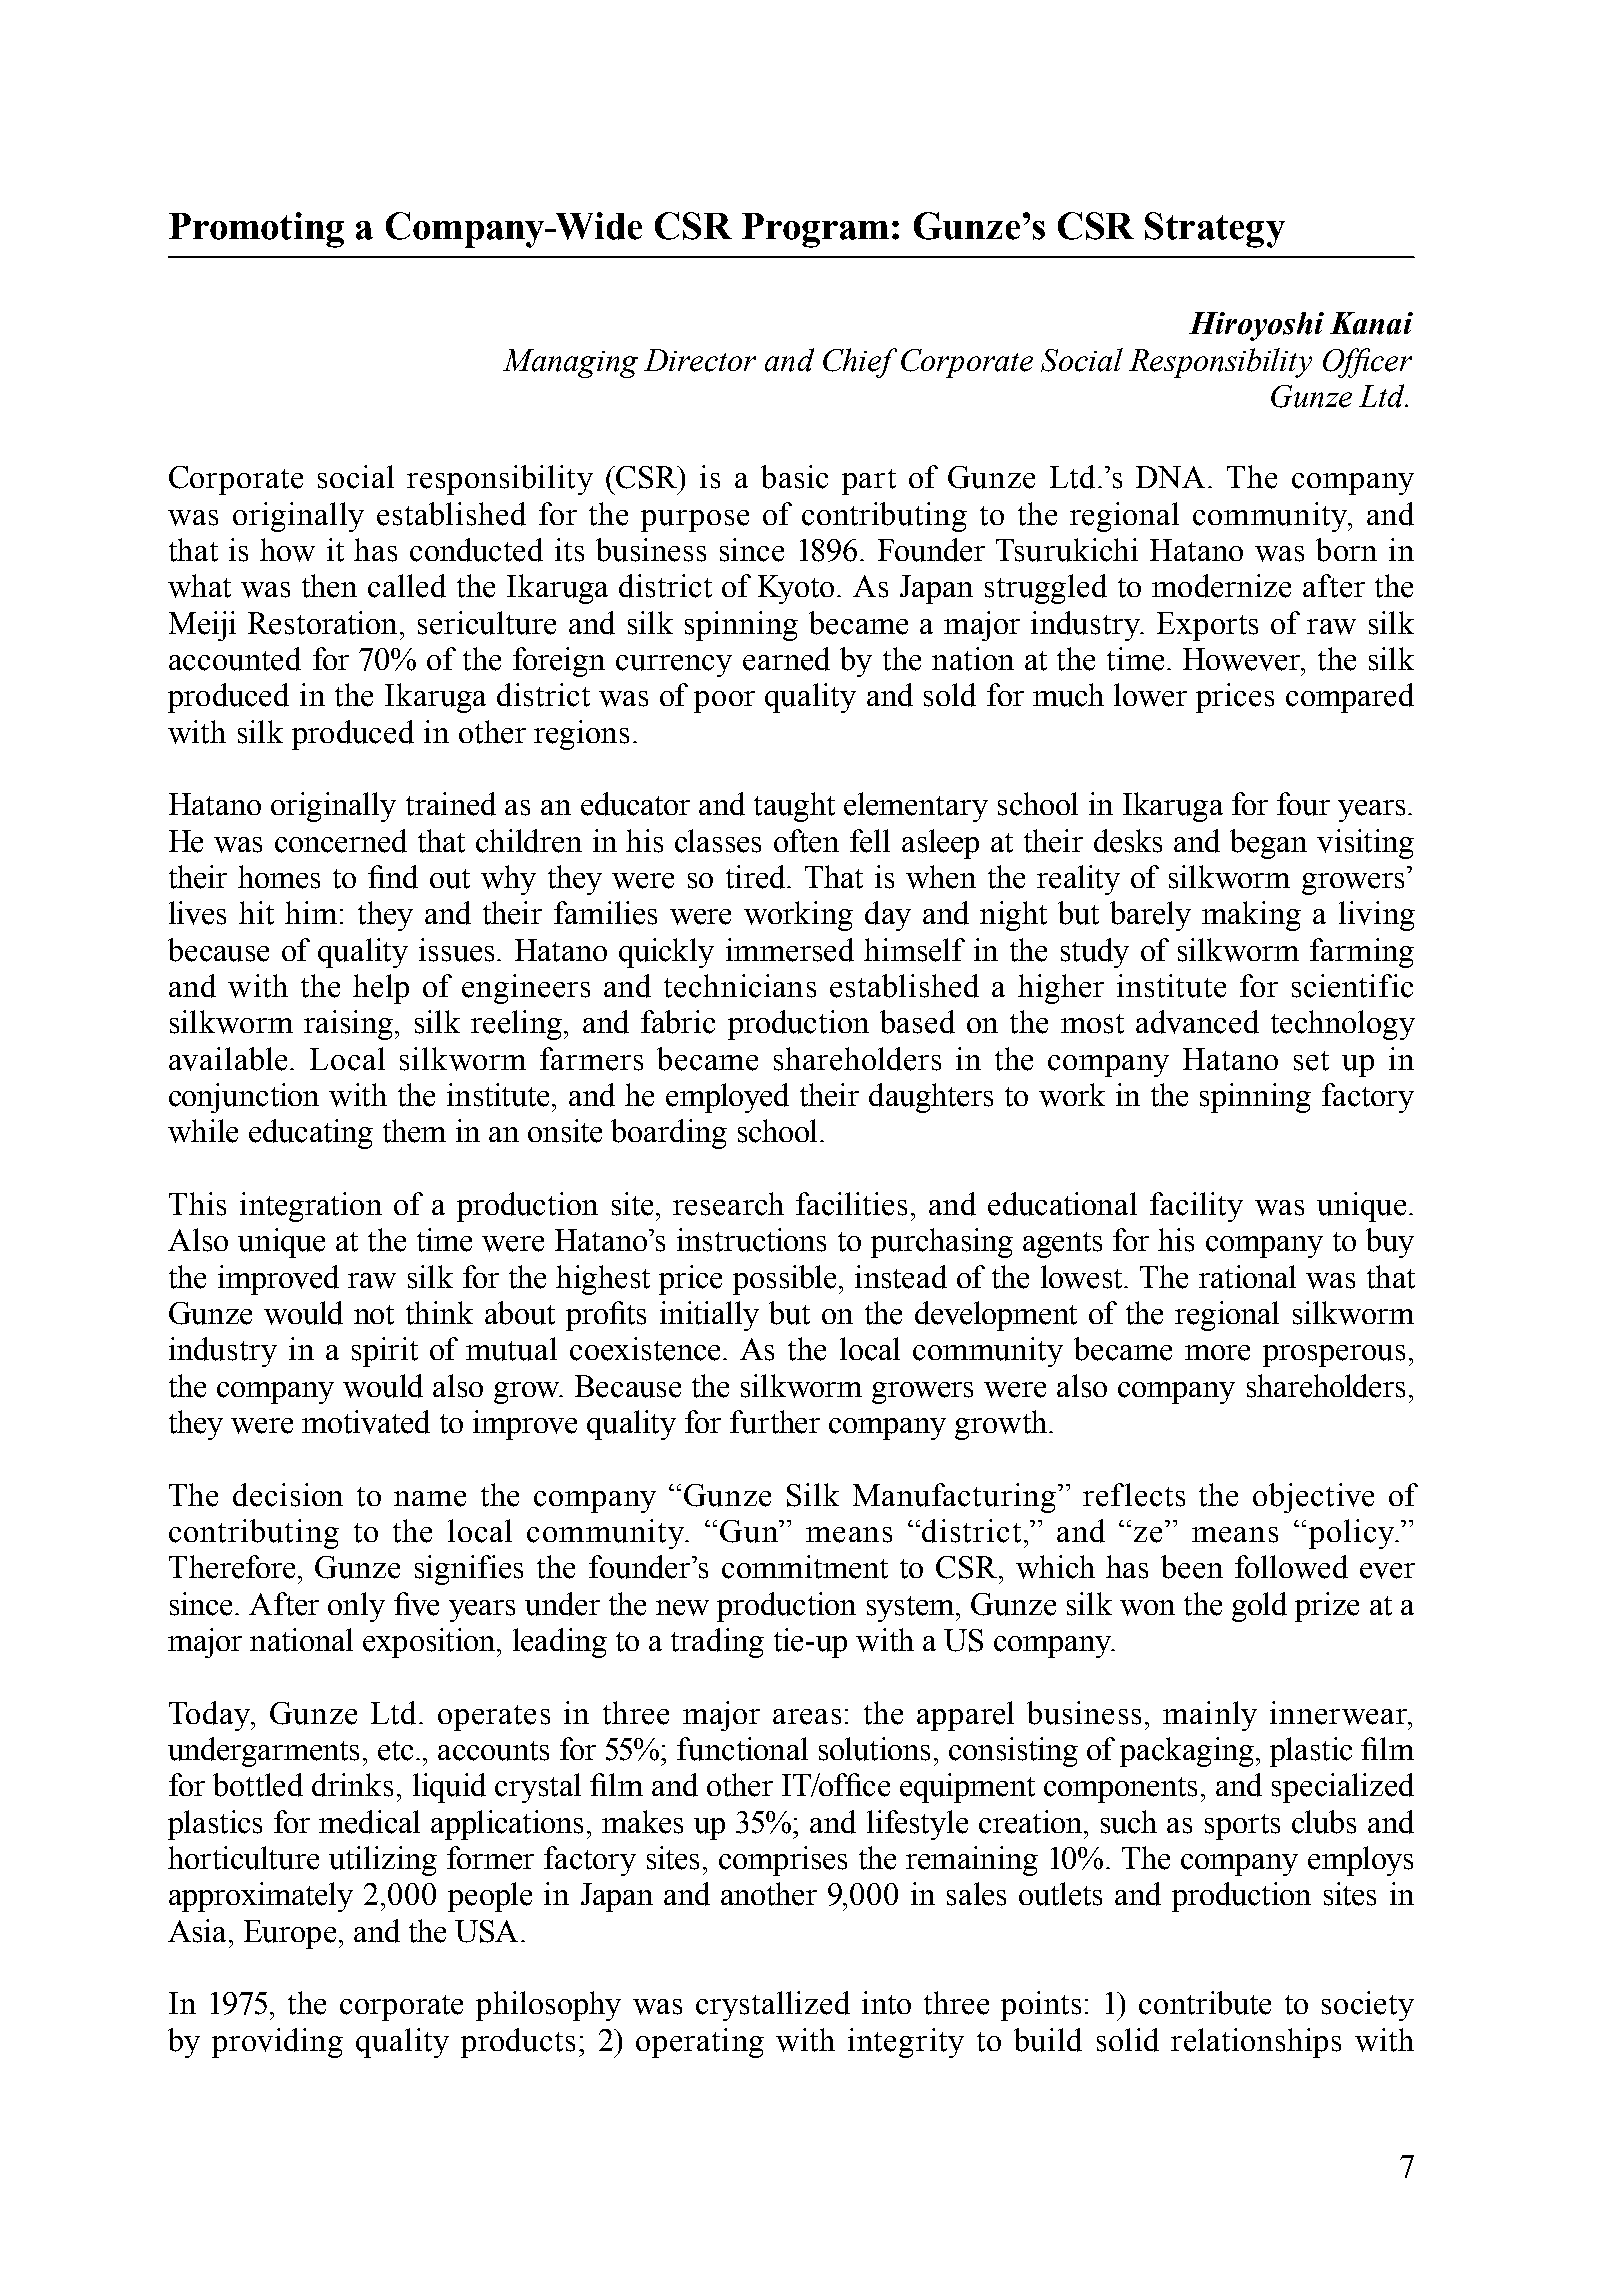 Image resolution: width=1606 pixels, height=2272 pixels. What do you see at coordinates (290, 1934) in the screenshot?
I see `Europe` at bounding box center [290, 1934].
